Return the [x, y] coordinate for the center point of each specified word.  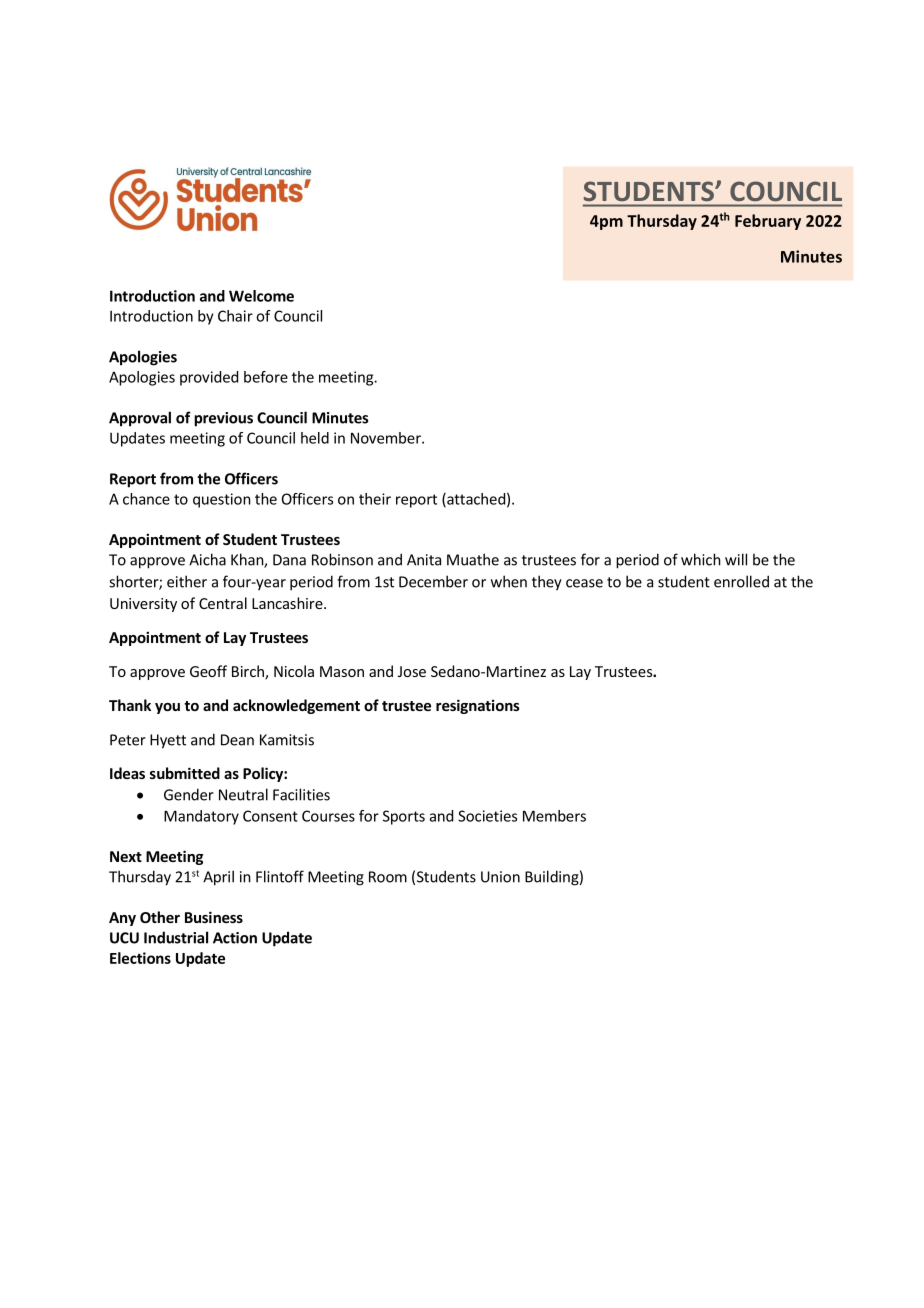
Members [554, 816]
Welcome [261, 296]
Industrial [176, 937]
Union [500, 877]
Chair [235, 316]
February [768, 222]
